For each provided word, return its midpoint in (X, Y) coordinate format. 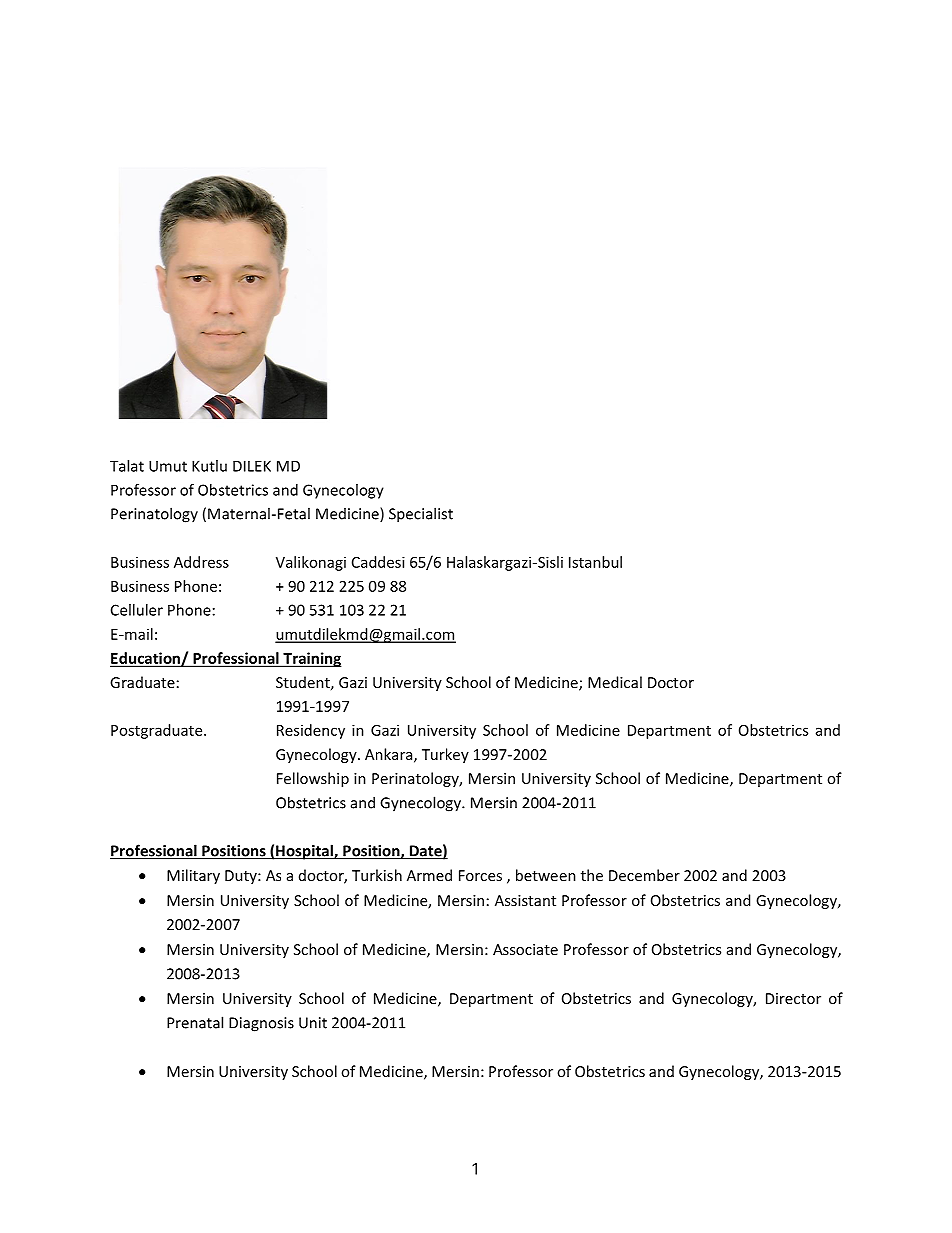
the (592, 875)
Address (201, 562)
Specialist (421, 515)
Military (193, 876)
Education (146, 659)
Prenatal (195, 1022)
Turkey (445, 755)
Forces (480, 875)
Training (311, 659)
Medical (615, 682)
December (644, 875)
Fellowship (313, 779)
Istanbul (595, 562)
